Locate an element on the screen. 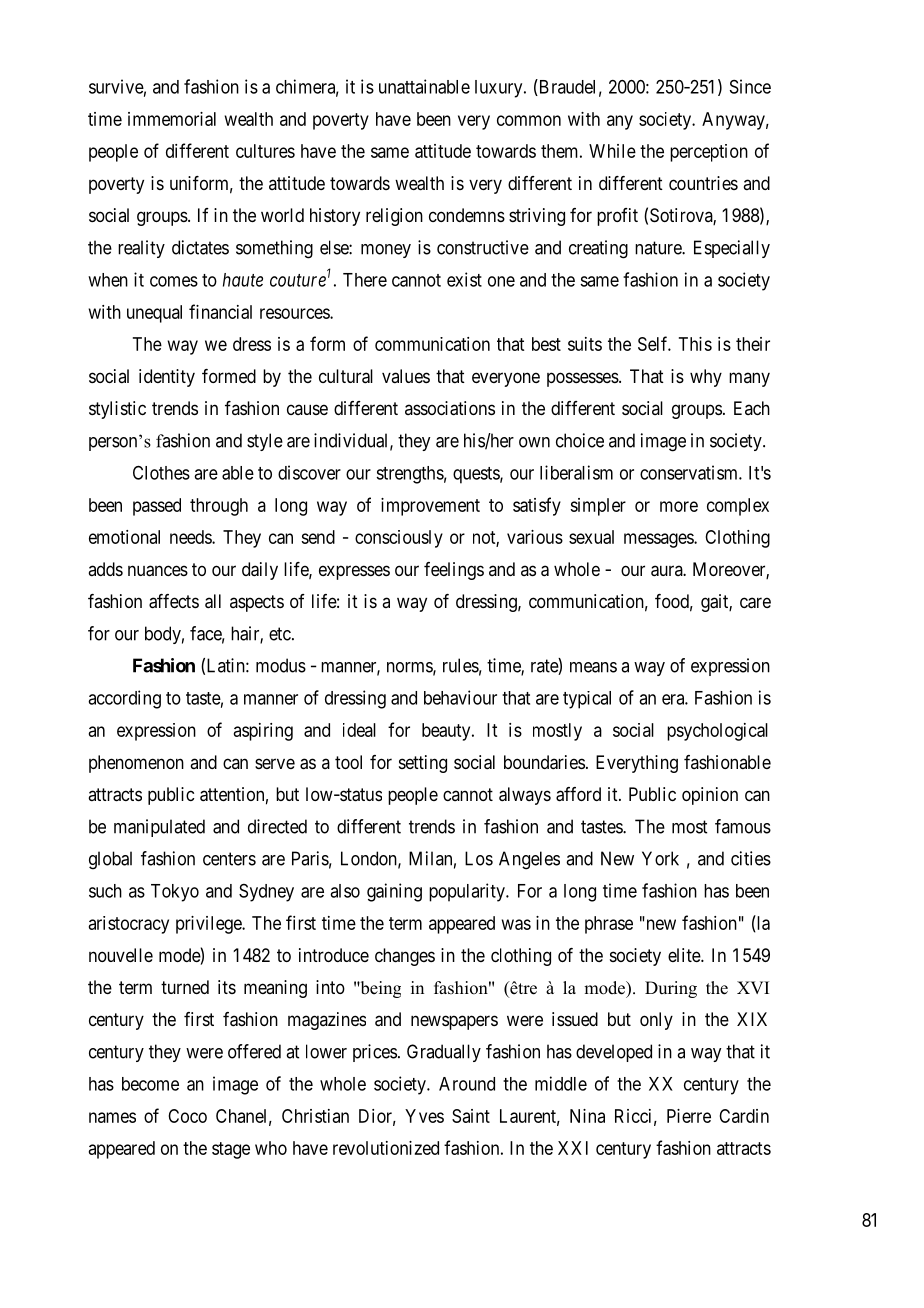 The image size is (924, 1308). Coco is located at coordinates (187, 1116).
